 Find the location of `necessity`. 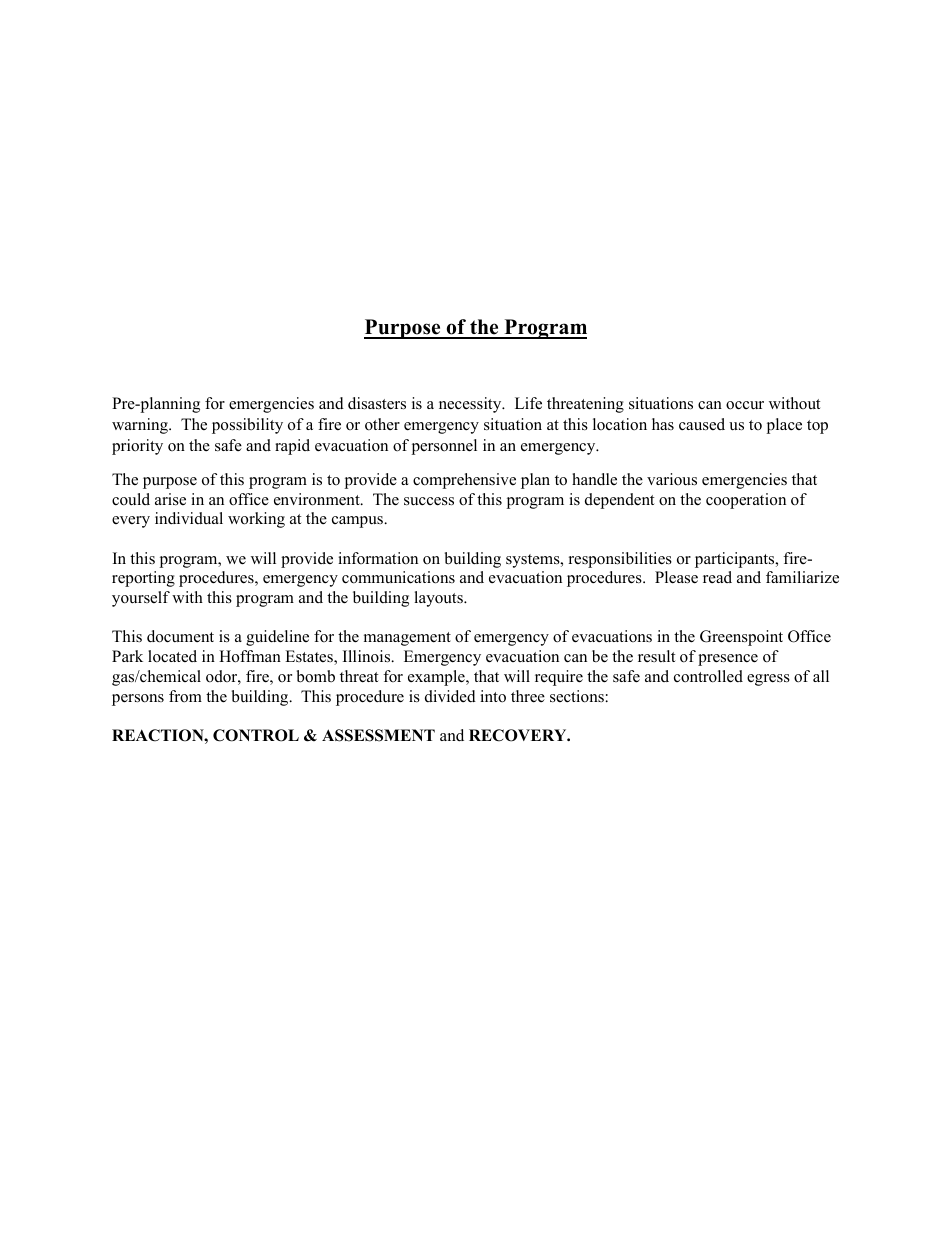

necessity is located at coordinates (471, 405).
